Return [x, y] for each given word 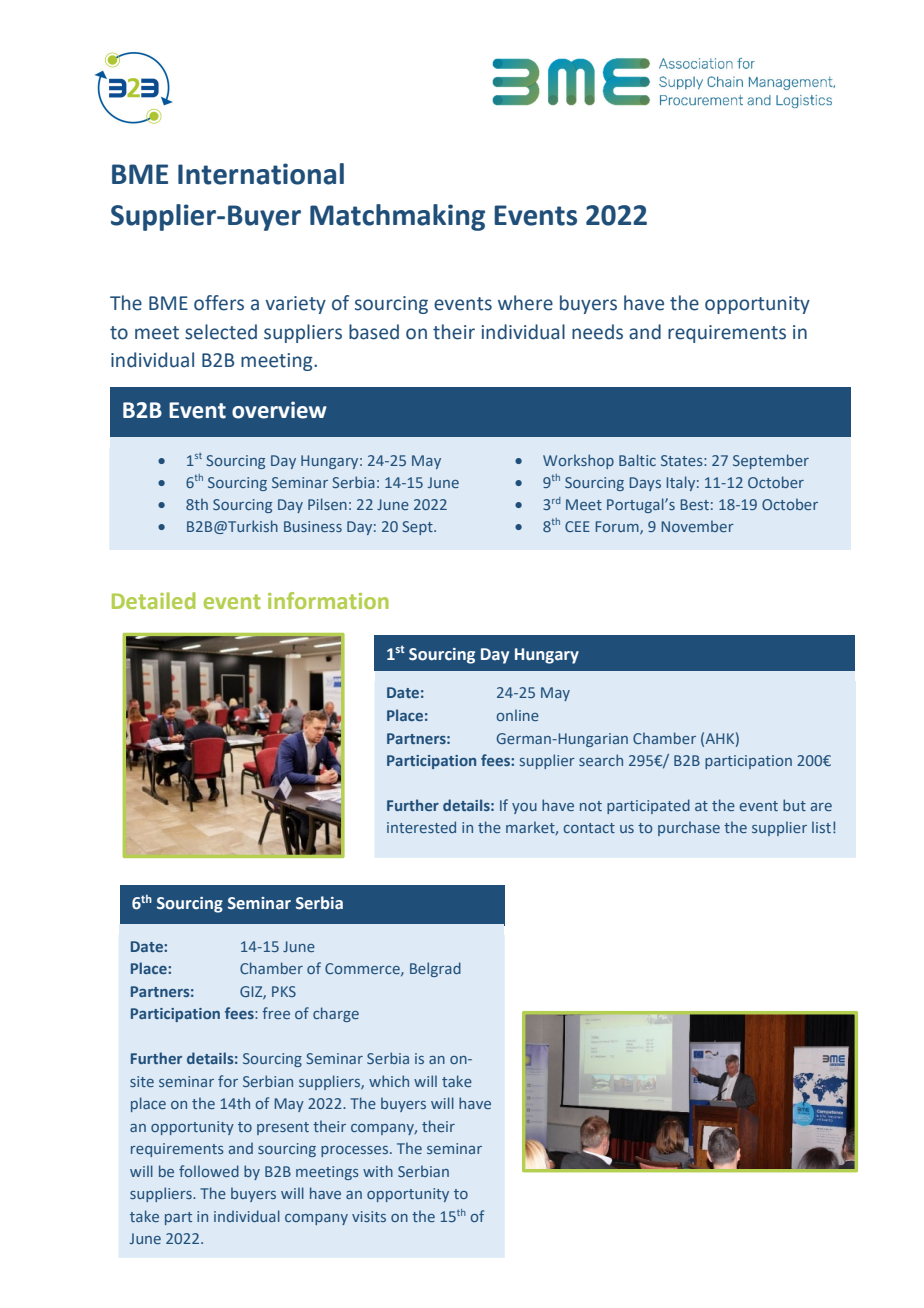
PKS [284, 991]
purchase [689, 828]
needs [597, 332]
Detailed [154, 600]
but [794, 805]
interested [421, 827]
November [697, 526]
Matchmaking [397, 217]
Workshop [578, 461]
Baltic [637, 460]
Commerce [363, 969]
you [524, 808]
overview [279, 410]
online [518, 715]
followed [209, 1171]
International [261, 174]
